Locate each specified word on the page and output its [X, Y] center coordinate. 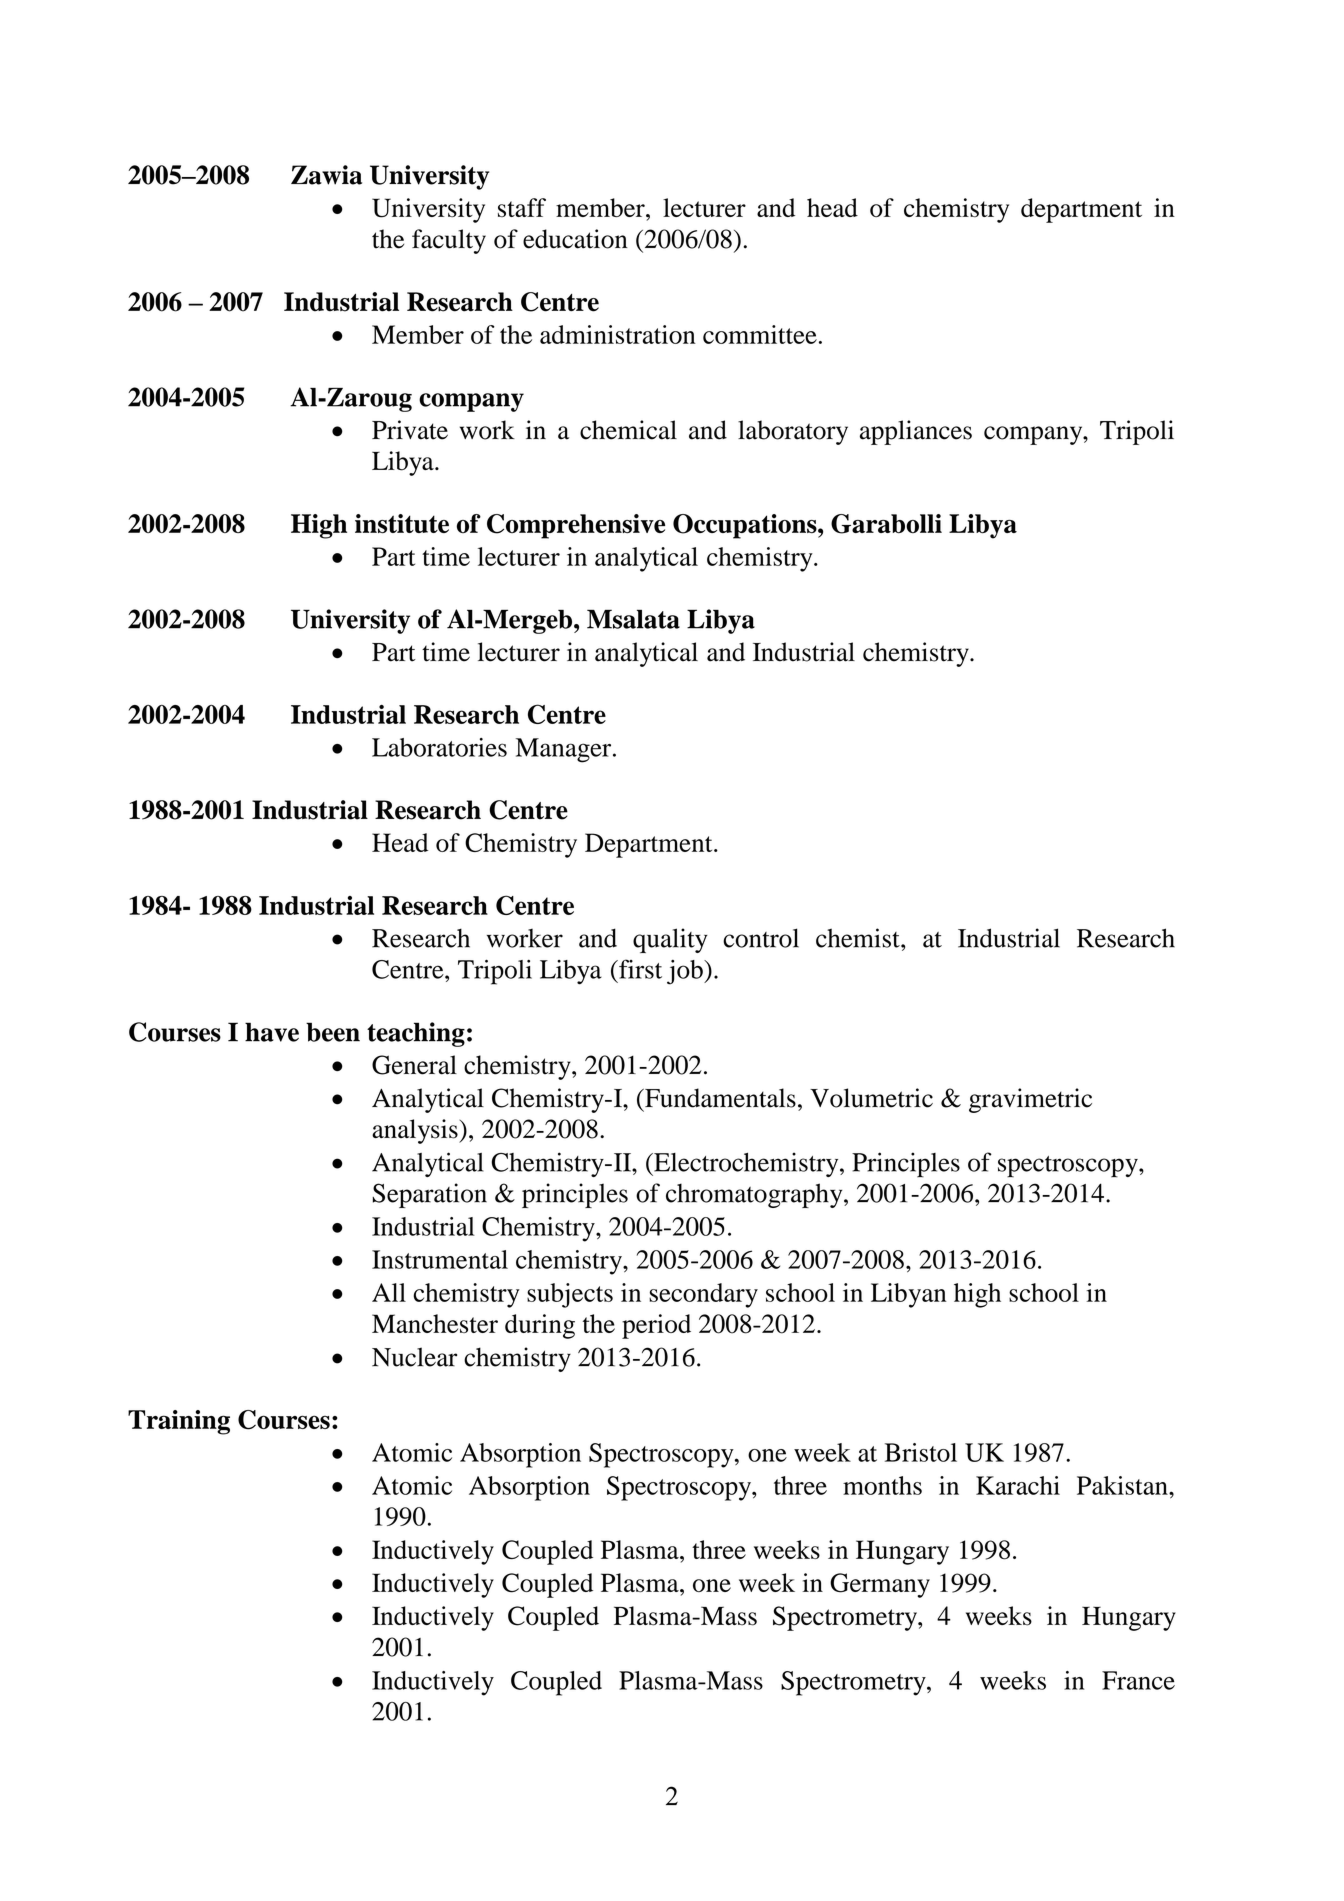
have [272, 1032]
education [575, 239]
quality [670, 940]
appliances [916, 432]
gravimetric [1030, 1100]
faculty [449, 241]
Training [179, 1422]
